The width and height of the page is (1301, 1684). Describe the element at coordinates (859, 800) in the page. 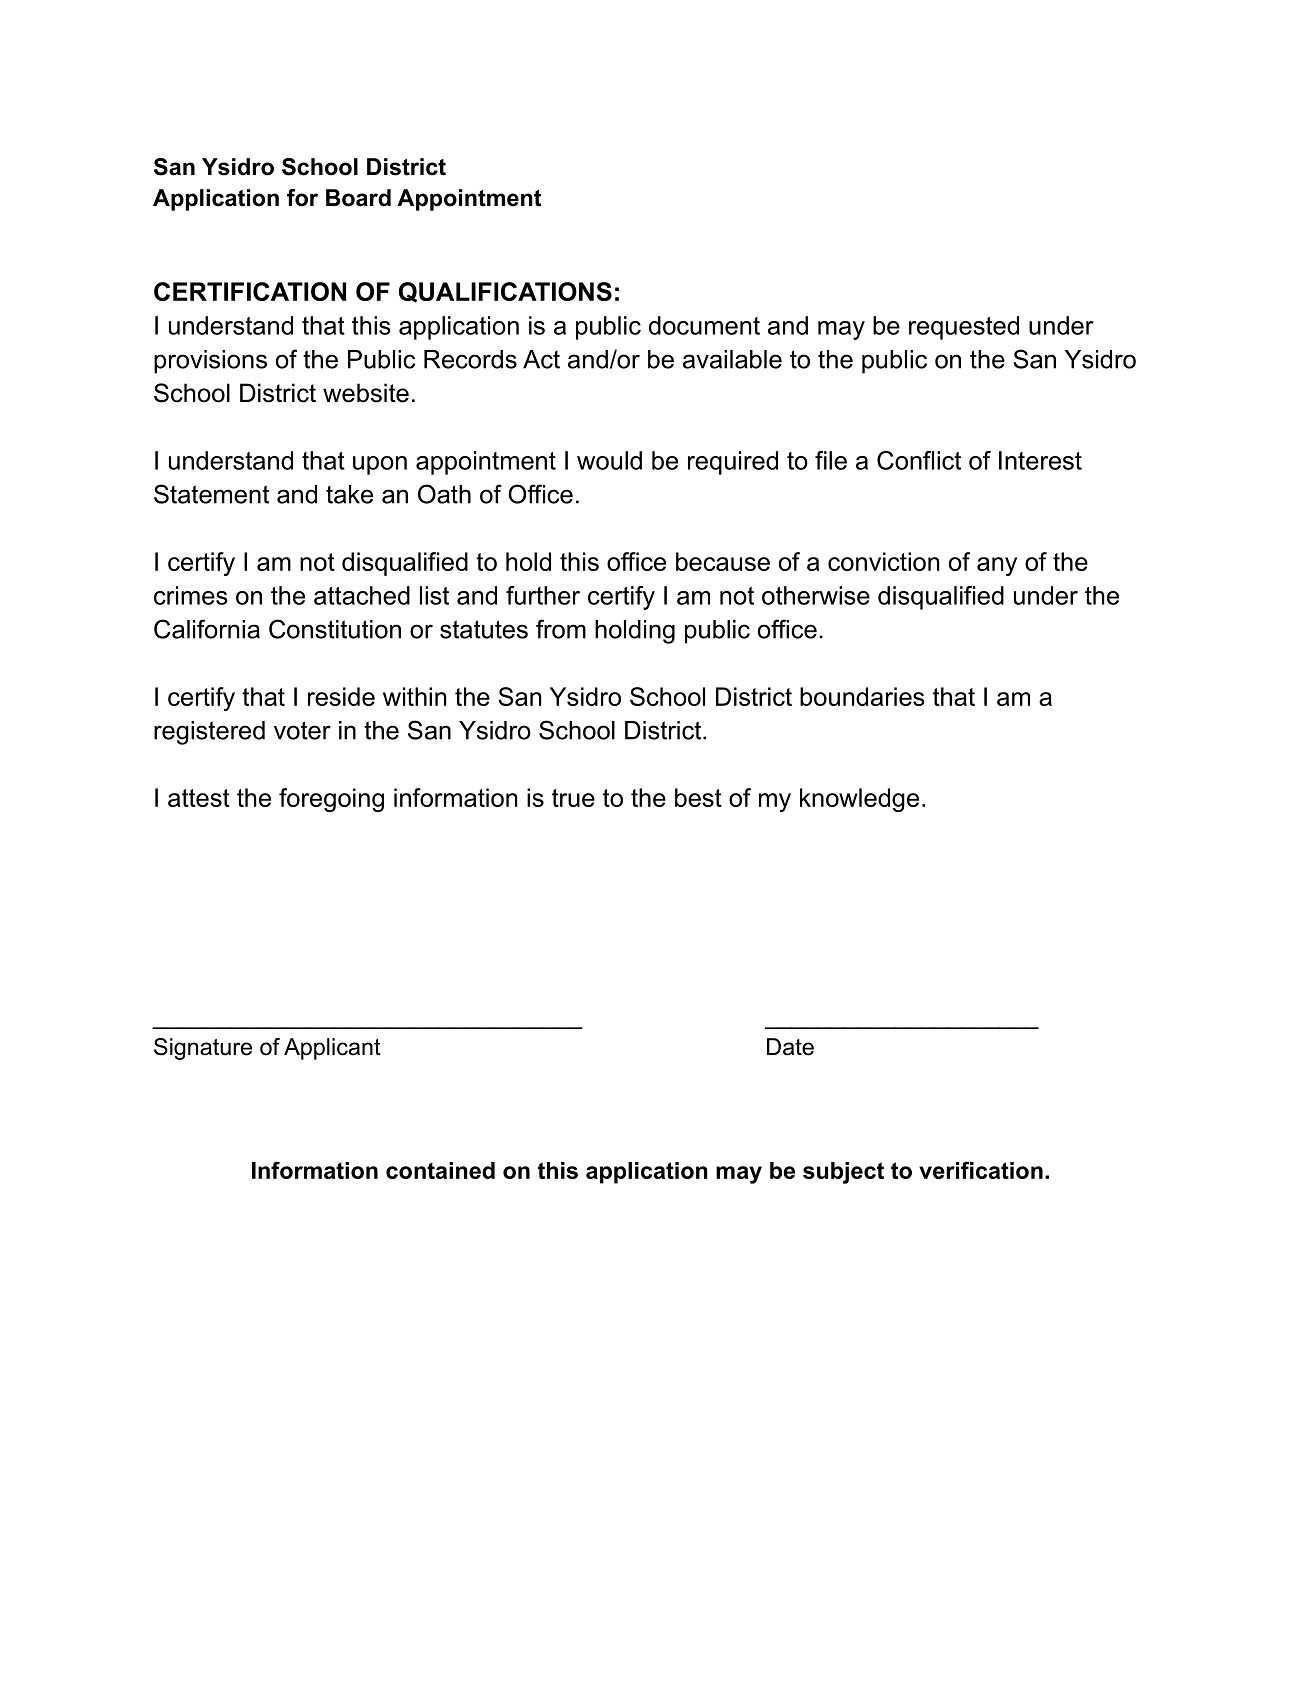

I see `knowledge` at that location.
